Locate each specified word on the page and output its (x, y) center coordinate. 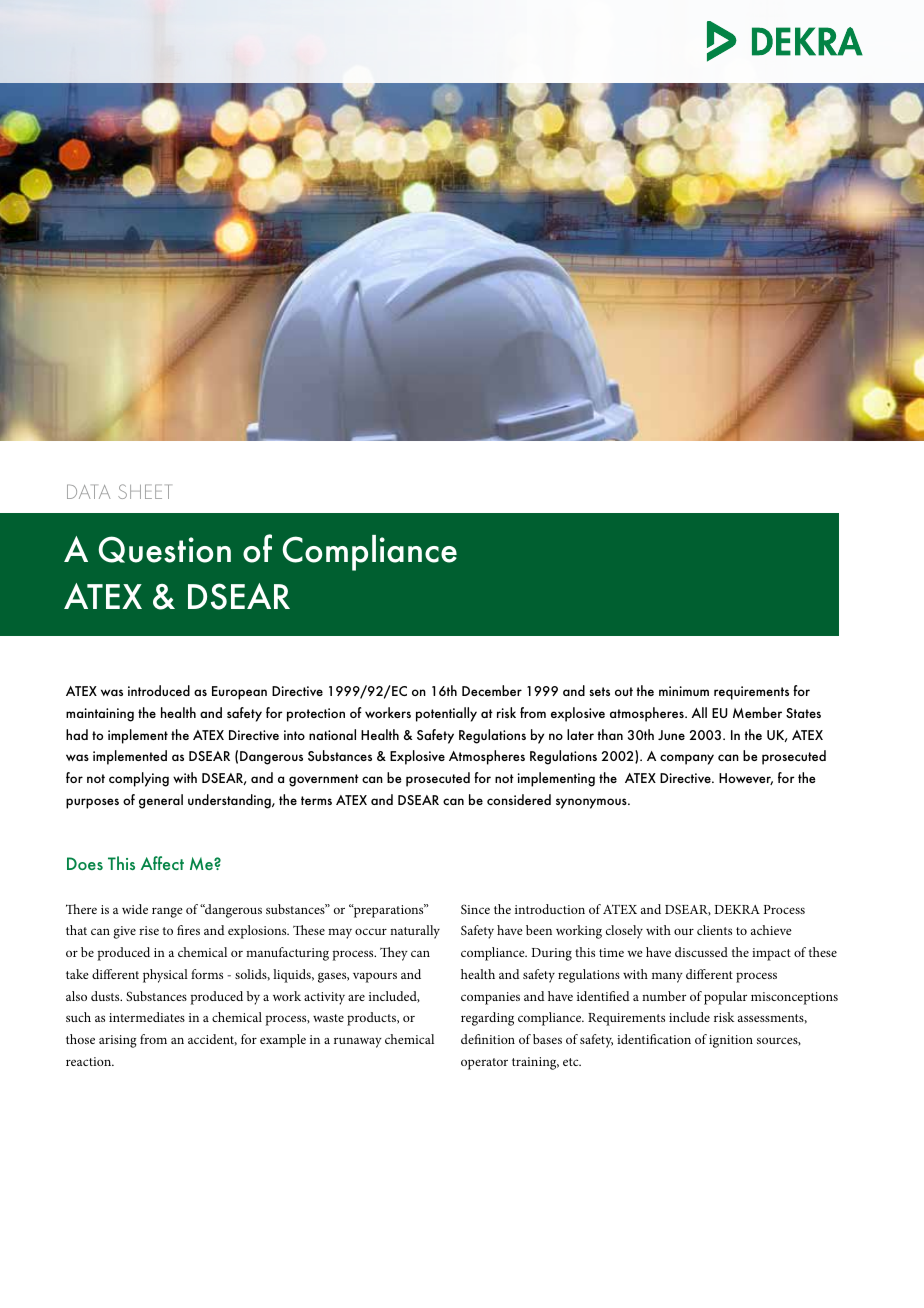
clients (714, 930)
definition (488, 1039)
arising (118, 1041)
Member (757, 712)
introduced (159, 690)
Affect (162, 863)
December (492, 690)
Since (475, 909)
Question (165, 549)
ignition (731, 1041)
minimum (684, 691)
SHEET (145, 491)
